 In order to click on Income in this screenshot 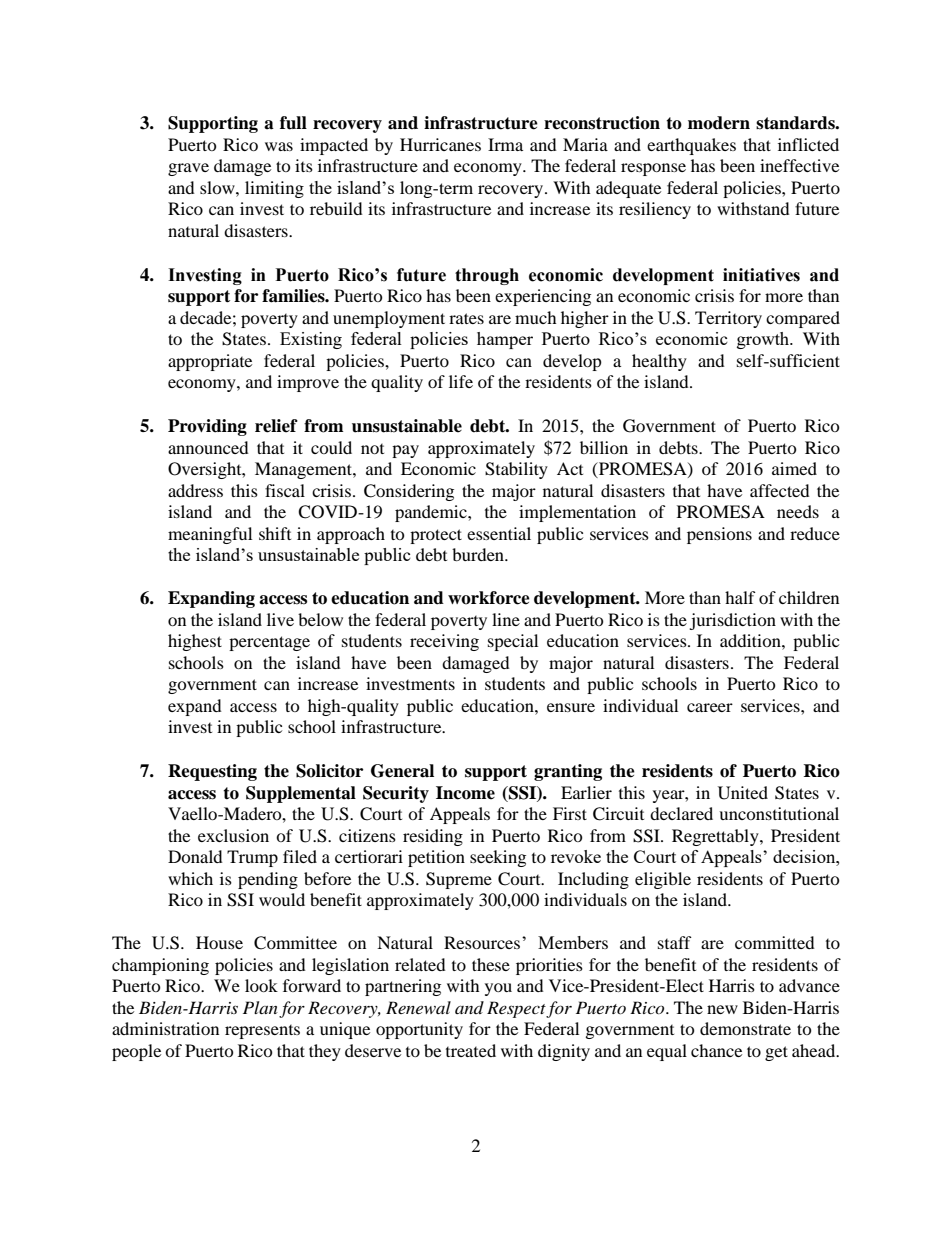, I will do `click(465, 793)`.
